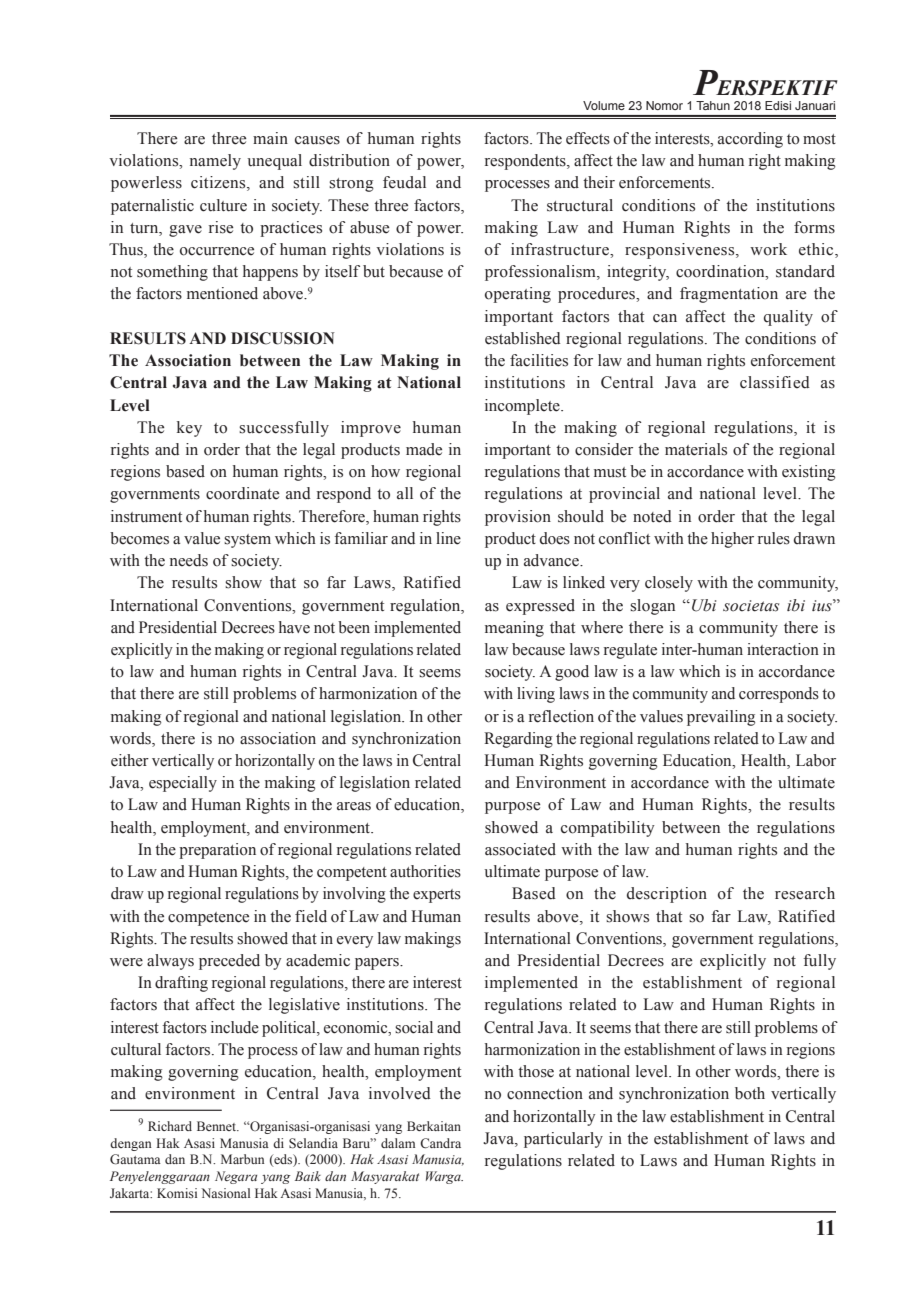 Image resolution: width=924 pixels, height=1308 pixels. Describe the element at coordinates (514, 629) in the image. I see `meaning` at that location.
